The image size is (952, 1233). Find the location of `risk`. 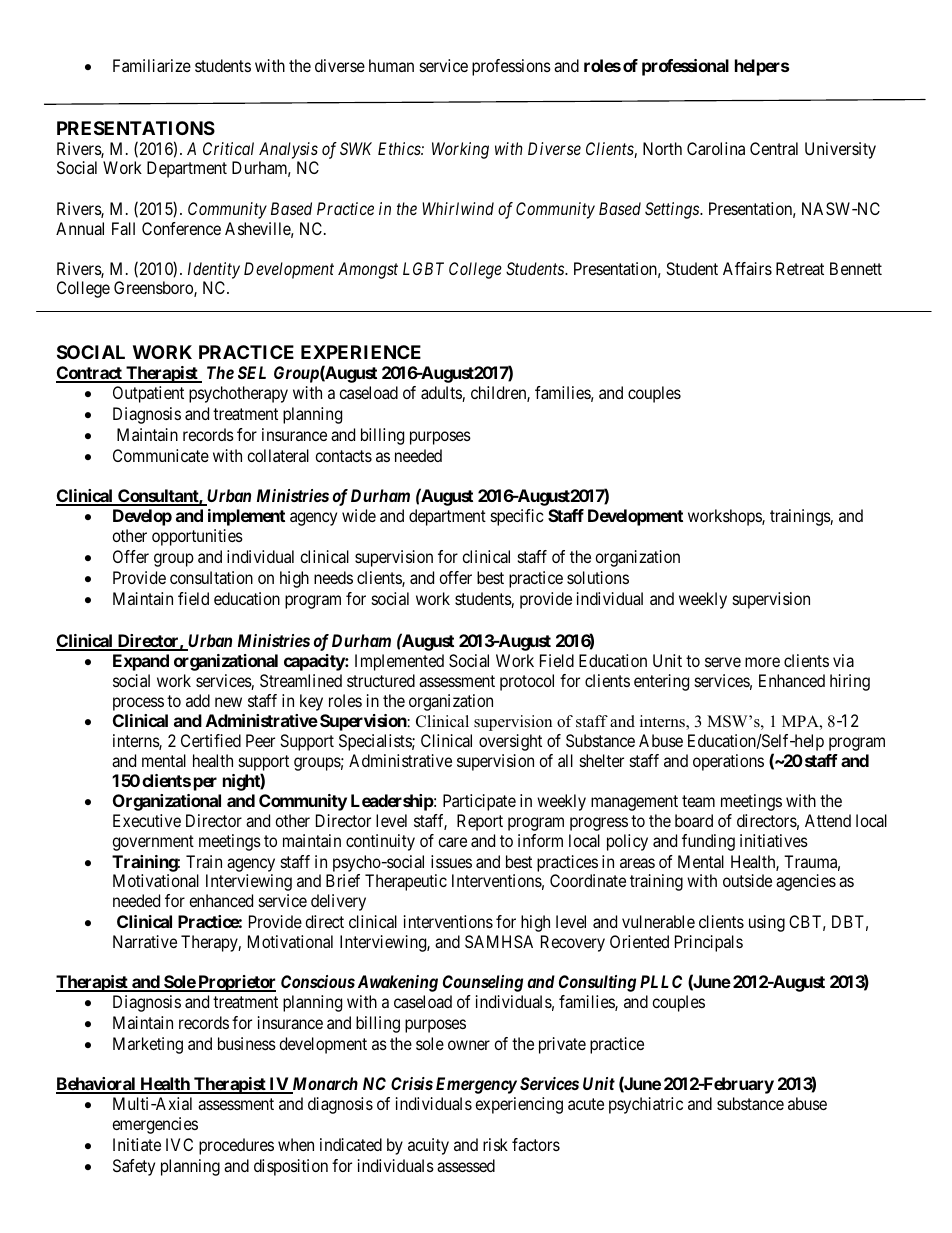

risk is located at coordinates (495, 1144).
